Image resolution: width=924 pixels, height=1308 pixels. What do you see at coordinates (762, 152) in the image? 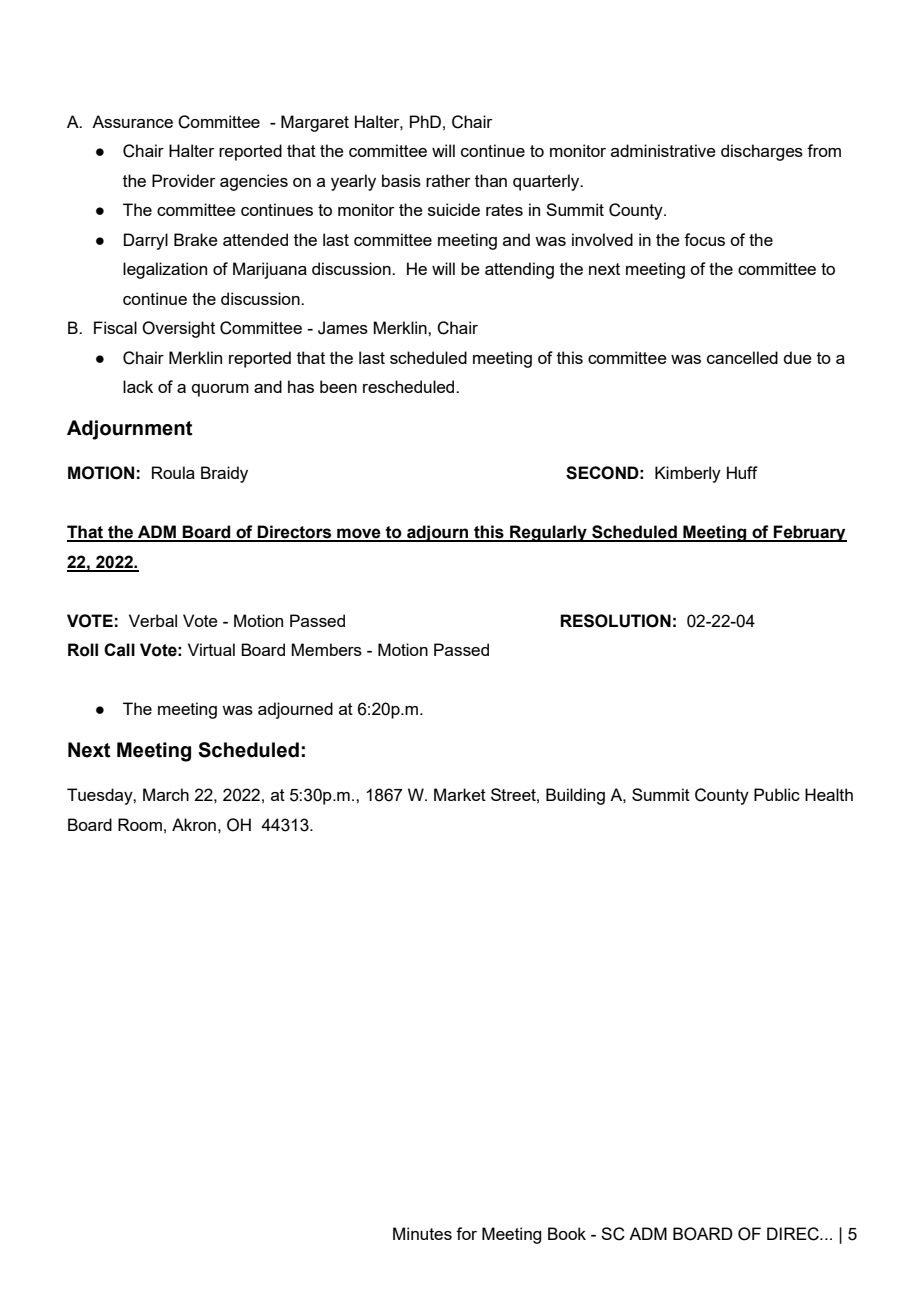
I see `discharges` at bounding box center [762, 152].
